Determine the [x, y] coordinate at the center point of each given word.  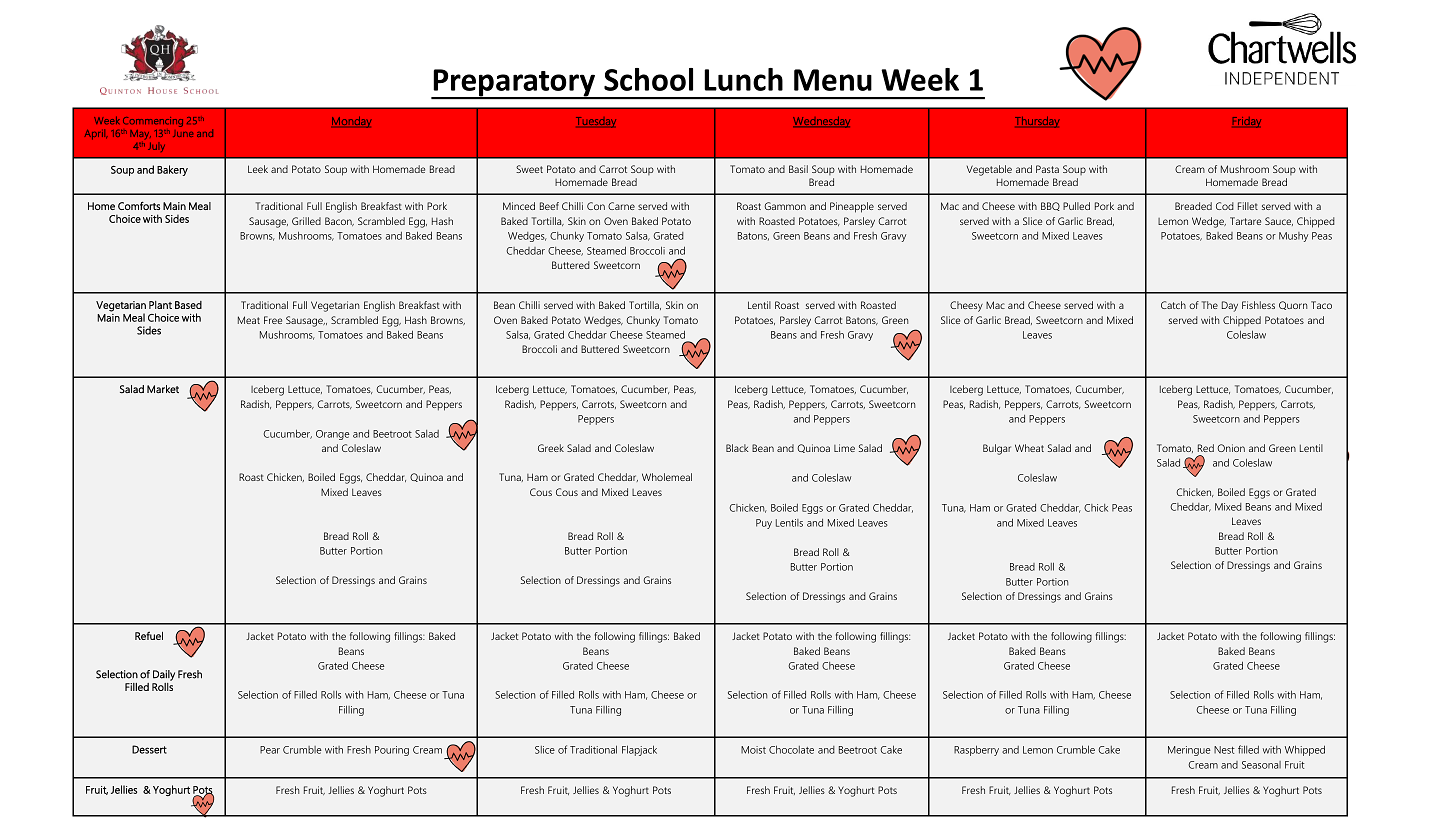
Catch [1173, 305]
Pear [270, 750]
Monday [352, 122]
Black [737, 448]
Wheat [1029, 448]
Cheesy [966, 306]
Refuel [149, 635]
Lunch [743, 79]
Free [273, 320]
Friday [1247, 122]
